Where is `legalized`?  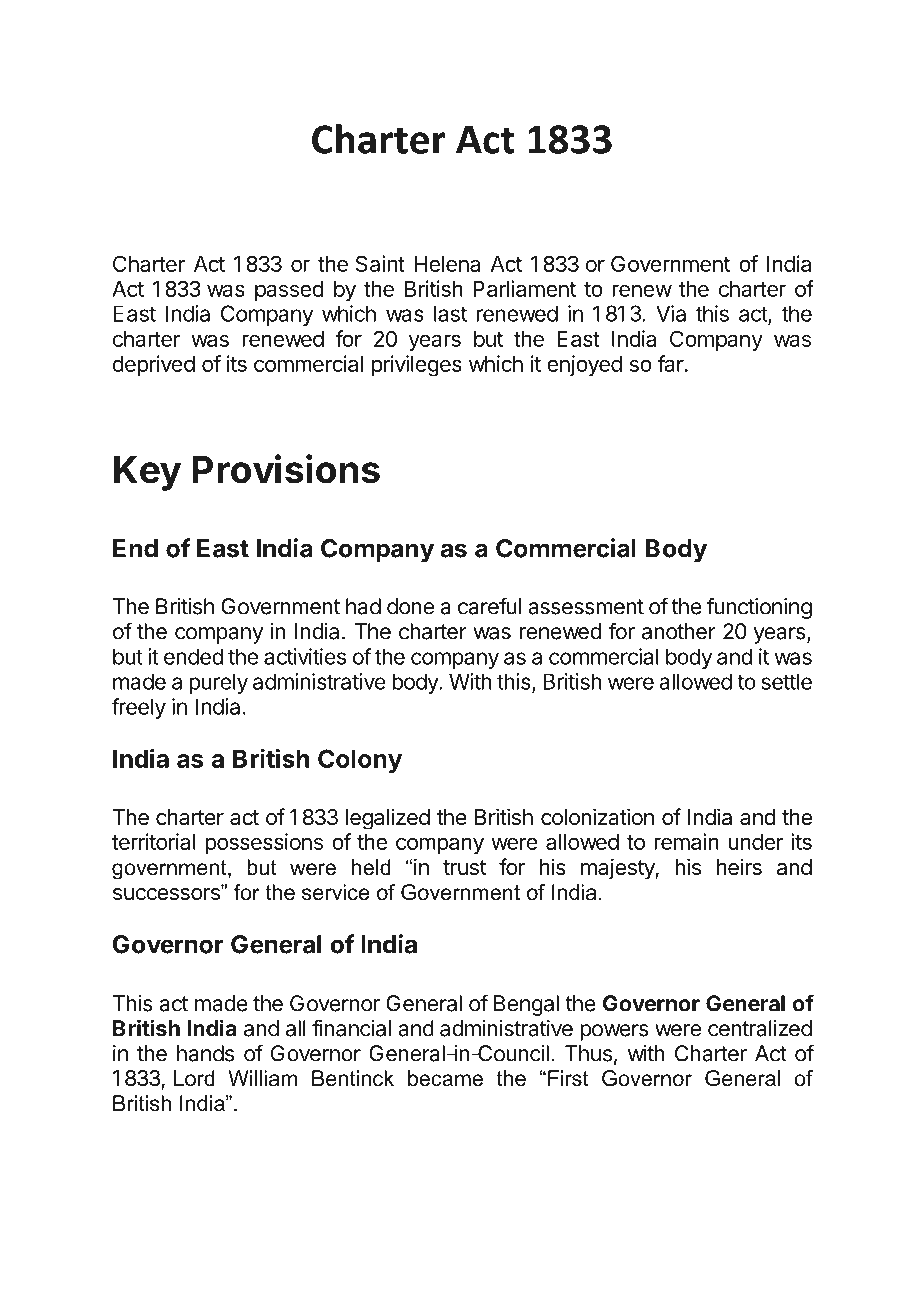
legalized is located at coordinates (388, 819).
